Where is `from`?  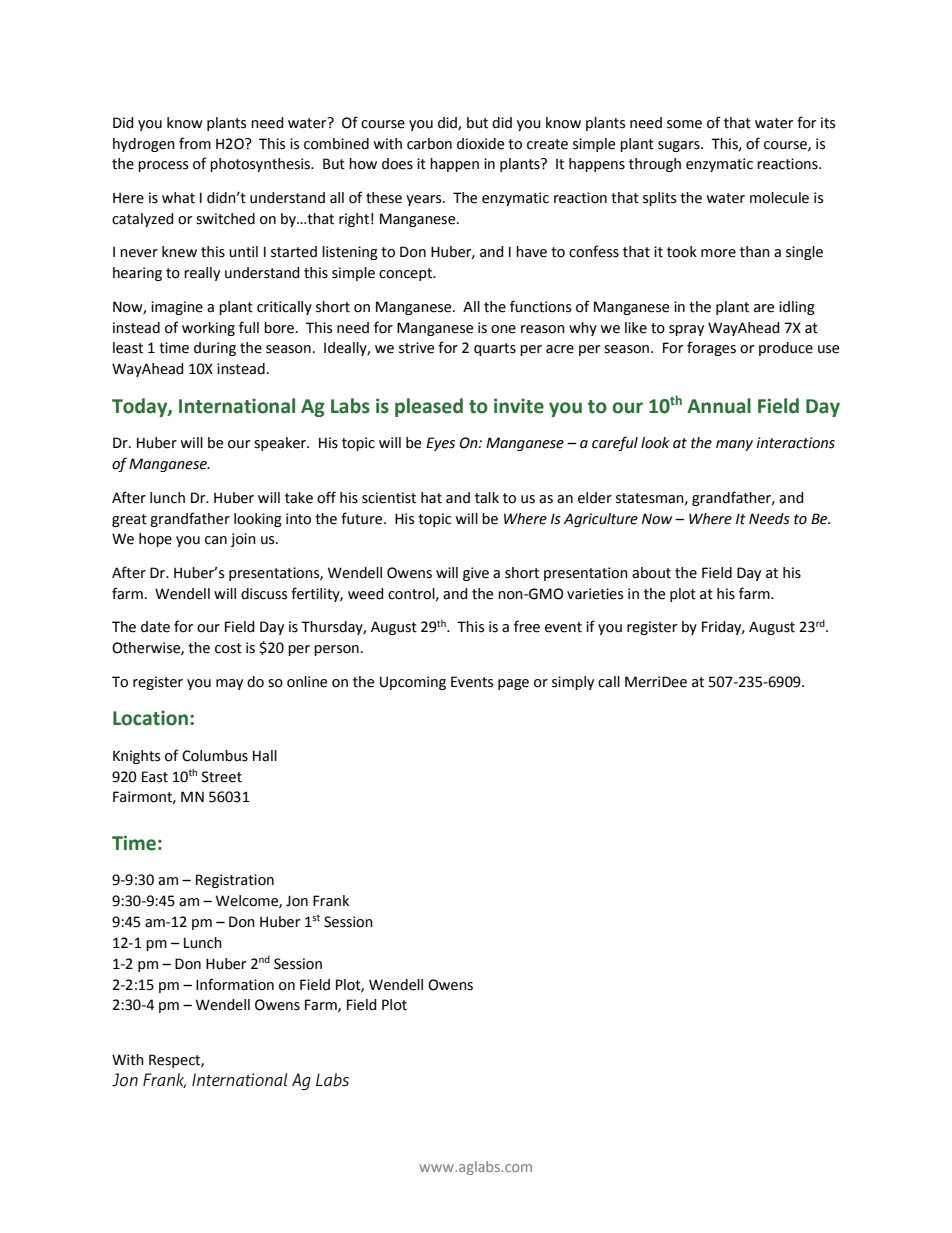
from is located at coordinates (195, 143).
